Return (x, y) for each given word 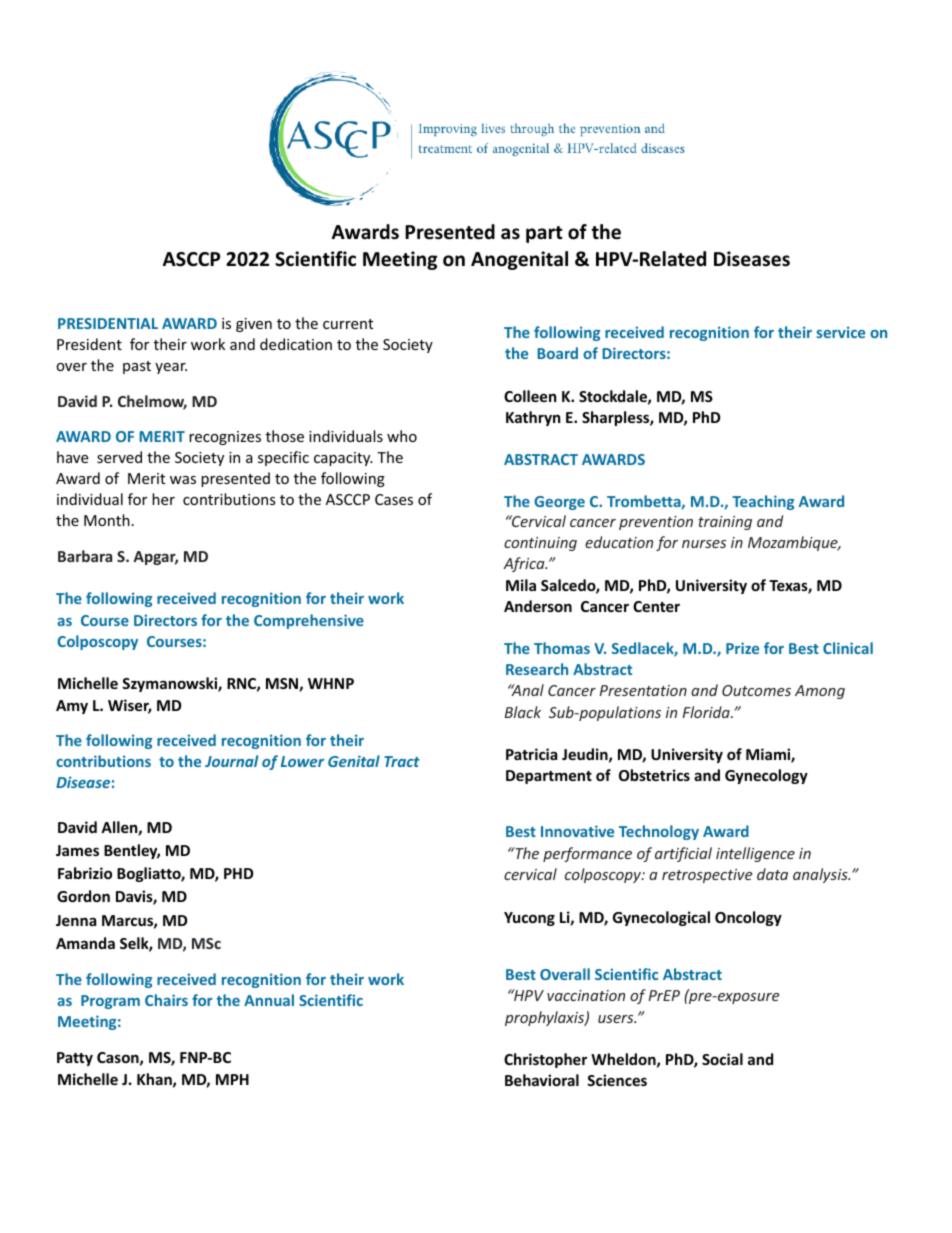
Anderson (538, 606)
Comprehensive (309, 621)
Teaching (763, 502)
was (183, 480)
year (171, 368)
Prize (742, 648)
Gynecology (766, 776)
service (840, 332)
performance (587, 854)
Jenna (76, 920)
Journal (231, 761)
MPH (232, 1079)
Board (557, 353)
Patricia (531, 754)
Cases (394, 499)
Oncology (748, 918)
